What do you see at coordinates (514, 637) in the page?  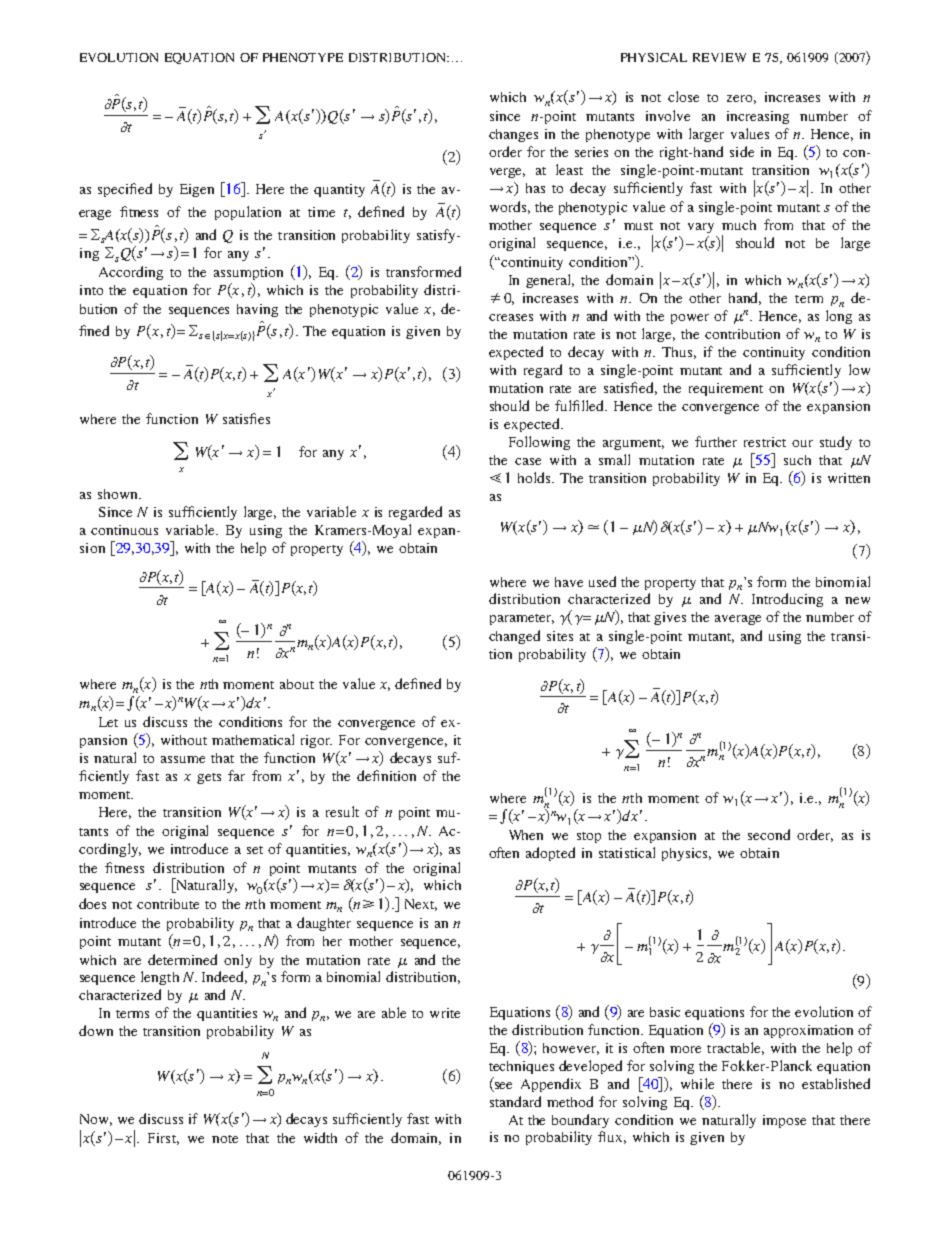 I see `changed` at bounding box center [514, 637].
